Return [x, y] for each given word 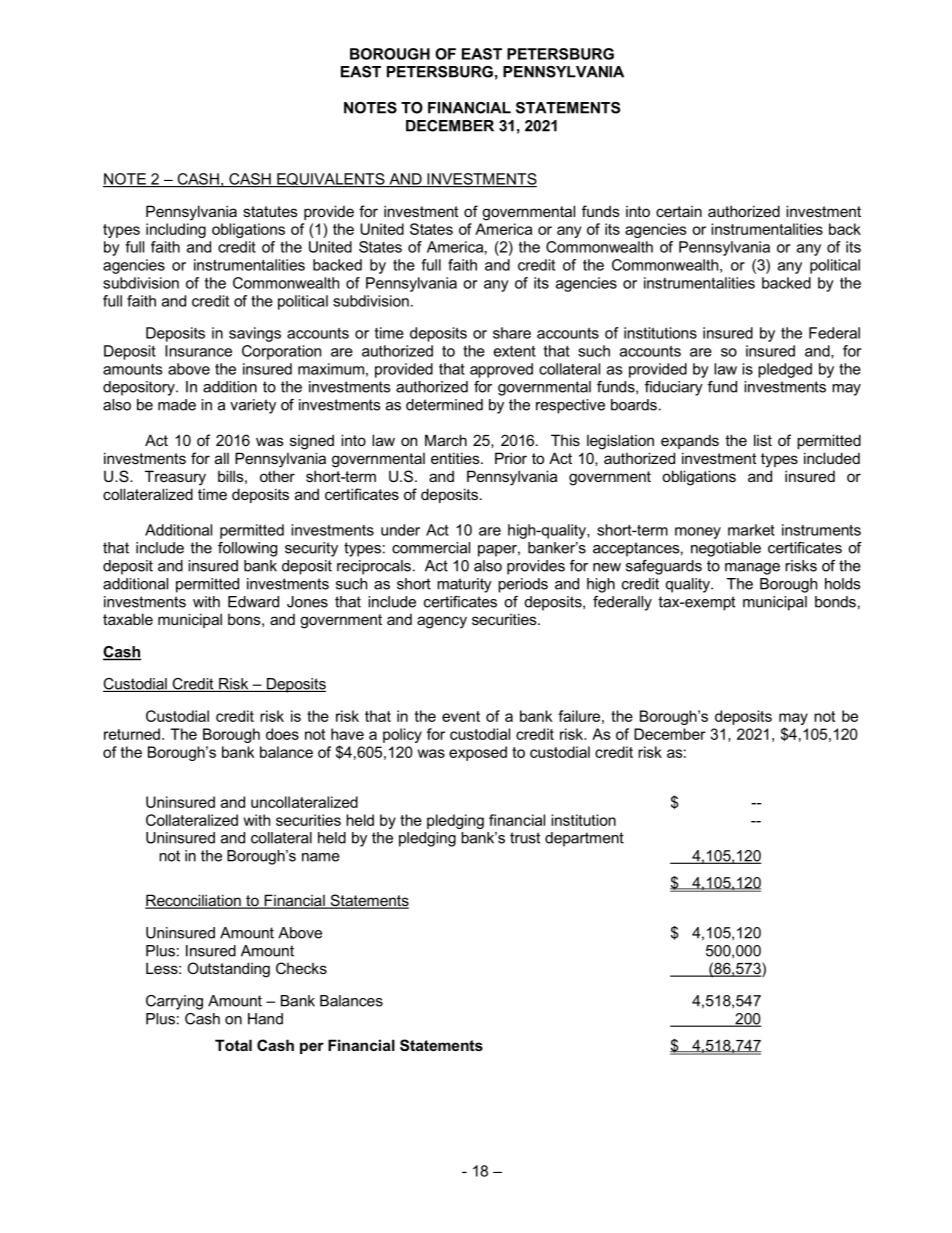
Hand [265, 1019]
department [584, 839]
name [321, 857]
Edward [253, 602]
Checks [301, 968]
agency [442, 622]
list [763, 440]
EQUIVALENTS [331, 180]
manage [752, 569]
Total [233, 1045]
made [177, 405]
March [446, 440]
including [176, 230]
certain [679, 211]
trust [525, 838]
